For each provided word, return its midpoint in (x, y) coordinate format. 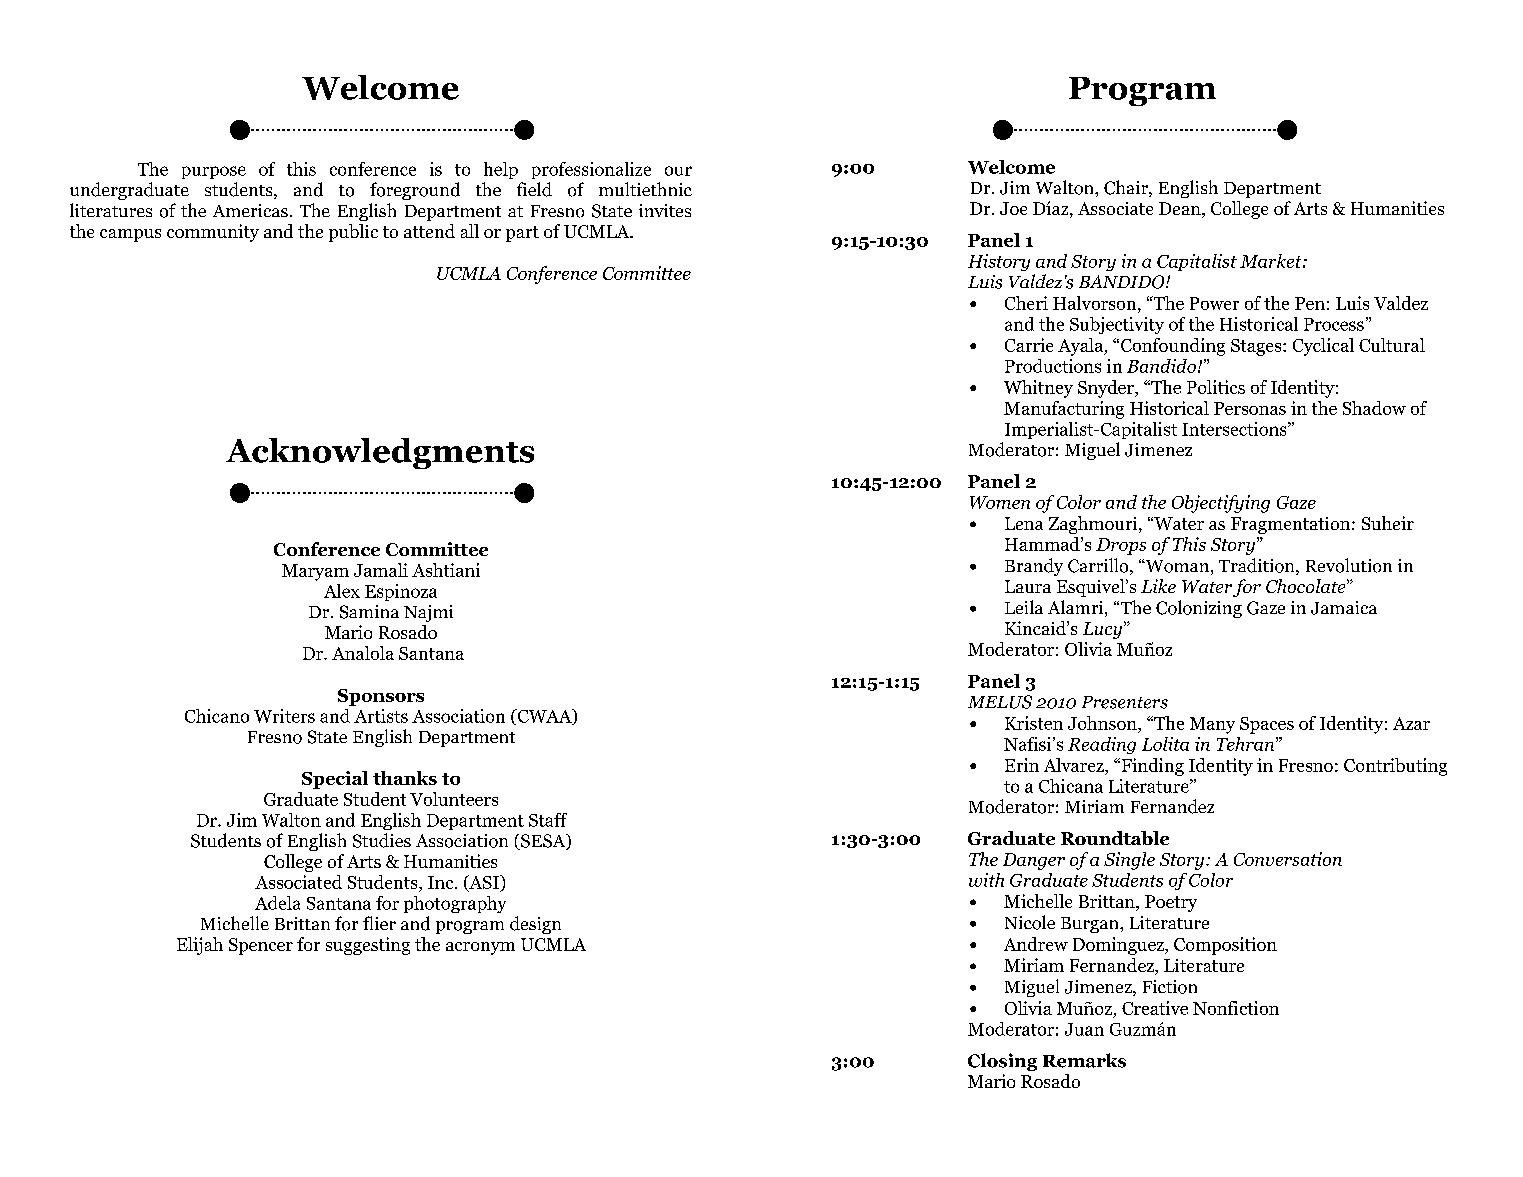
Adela (277, 903)
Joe (1013, 208)
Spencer (261, 946)
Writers (284, 716)
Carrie (1029, 345)
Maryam (315, 572)
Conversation (1288, 859)
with (986, 880)
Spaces (1267, 725)
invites (665, 210)
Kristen (1034, 723)
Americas (250, 210)
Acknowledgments (380, 453)
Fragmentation (1292, 525)
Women (1000, 502)
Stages (1257, 347)
